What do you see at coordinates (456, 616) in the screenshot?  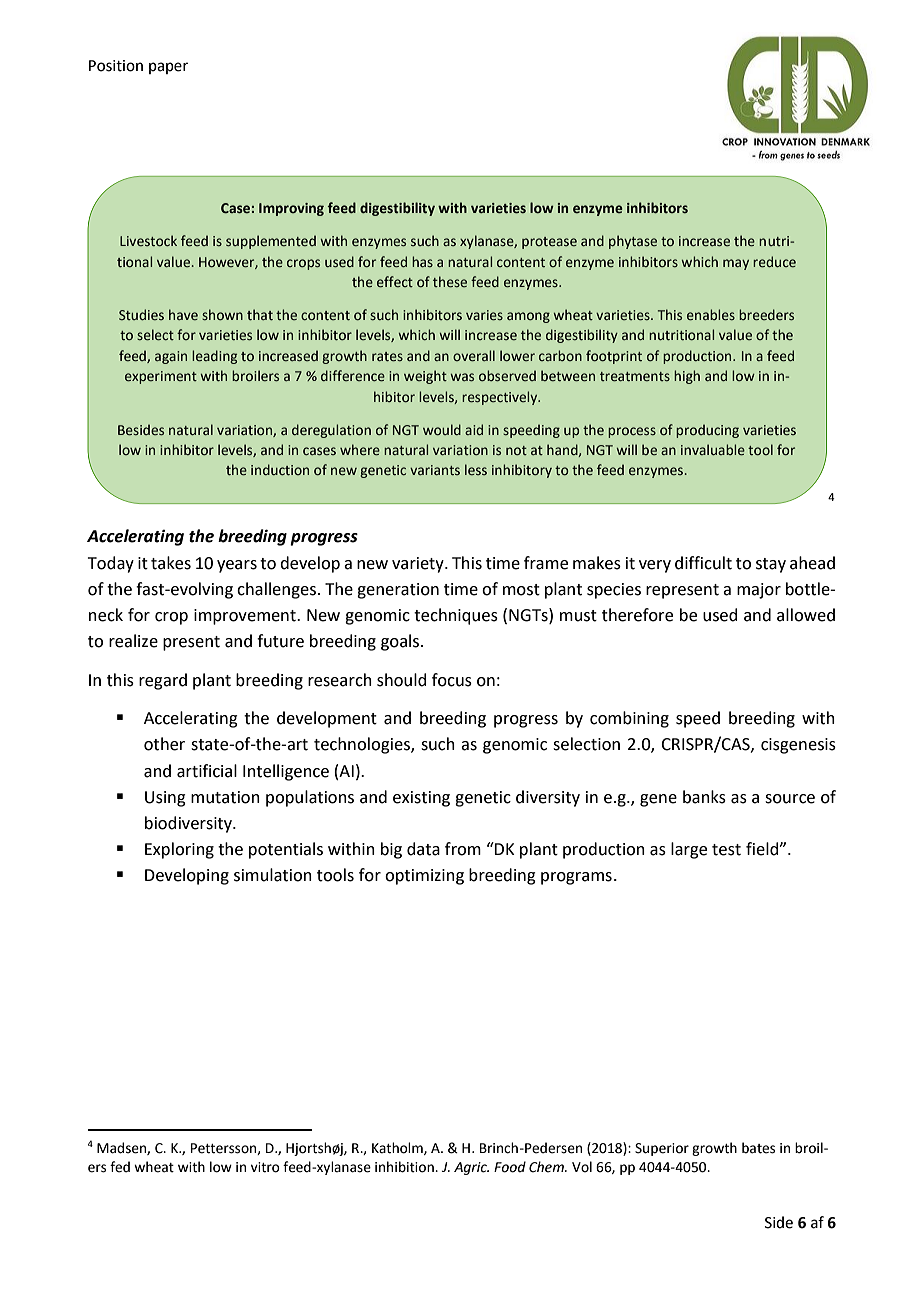 I see `techniques` at bounding box center [456, 616].
